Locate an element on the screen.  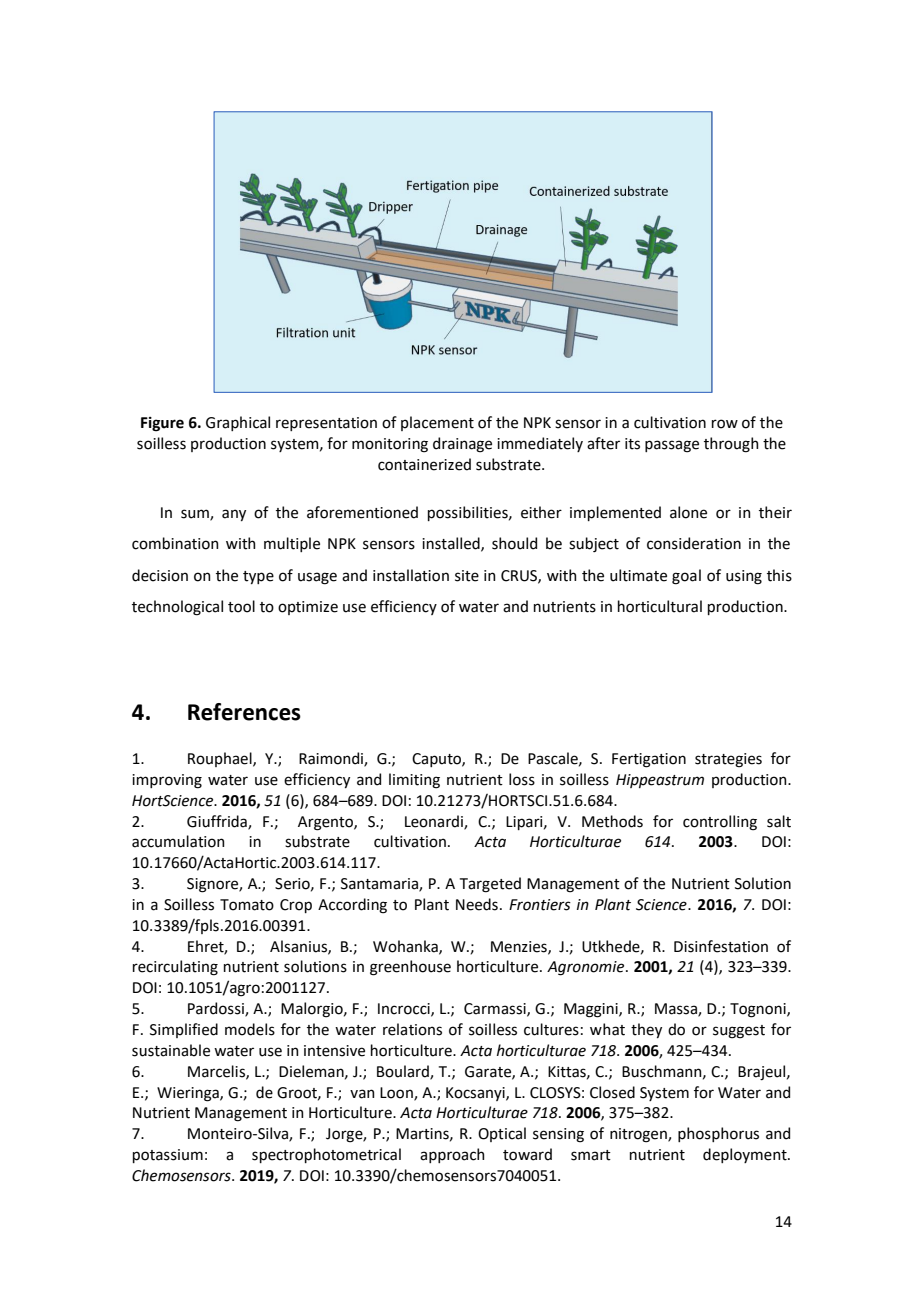
Hippeastrum is located at coordinates (660, 781).
